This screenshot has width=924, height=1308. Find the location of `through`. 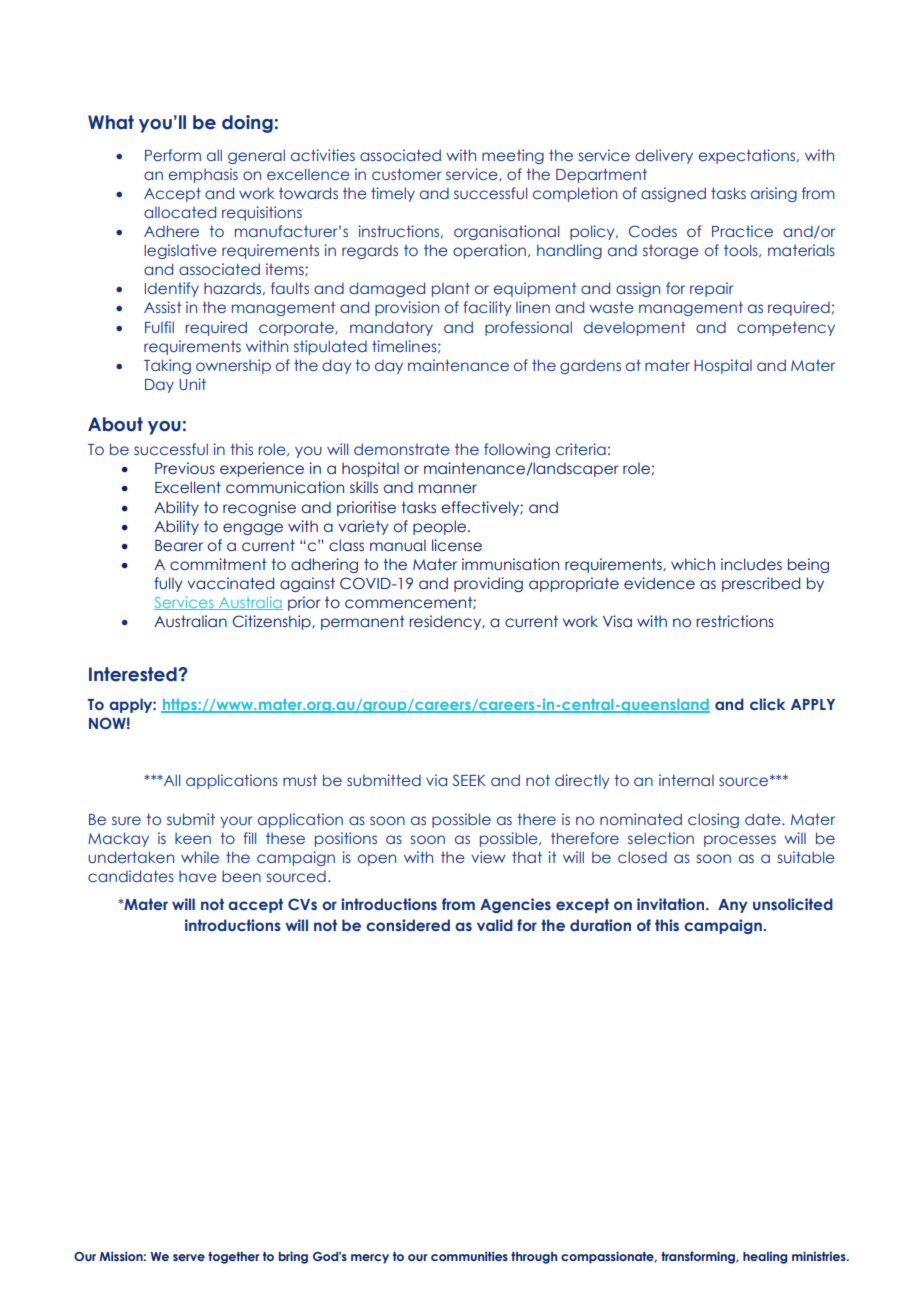

through is located at coordinates (534, 1258).
